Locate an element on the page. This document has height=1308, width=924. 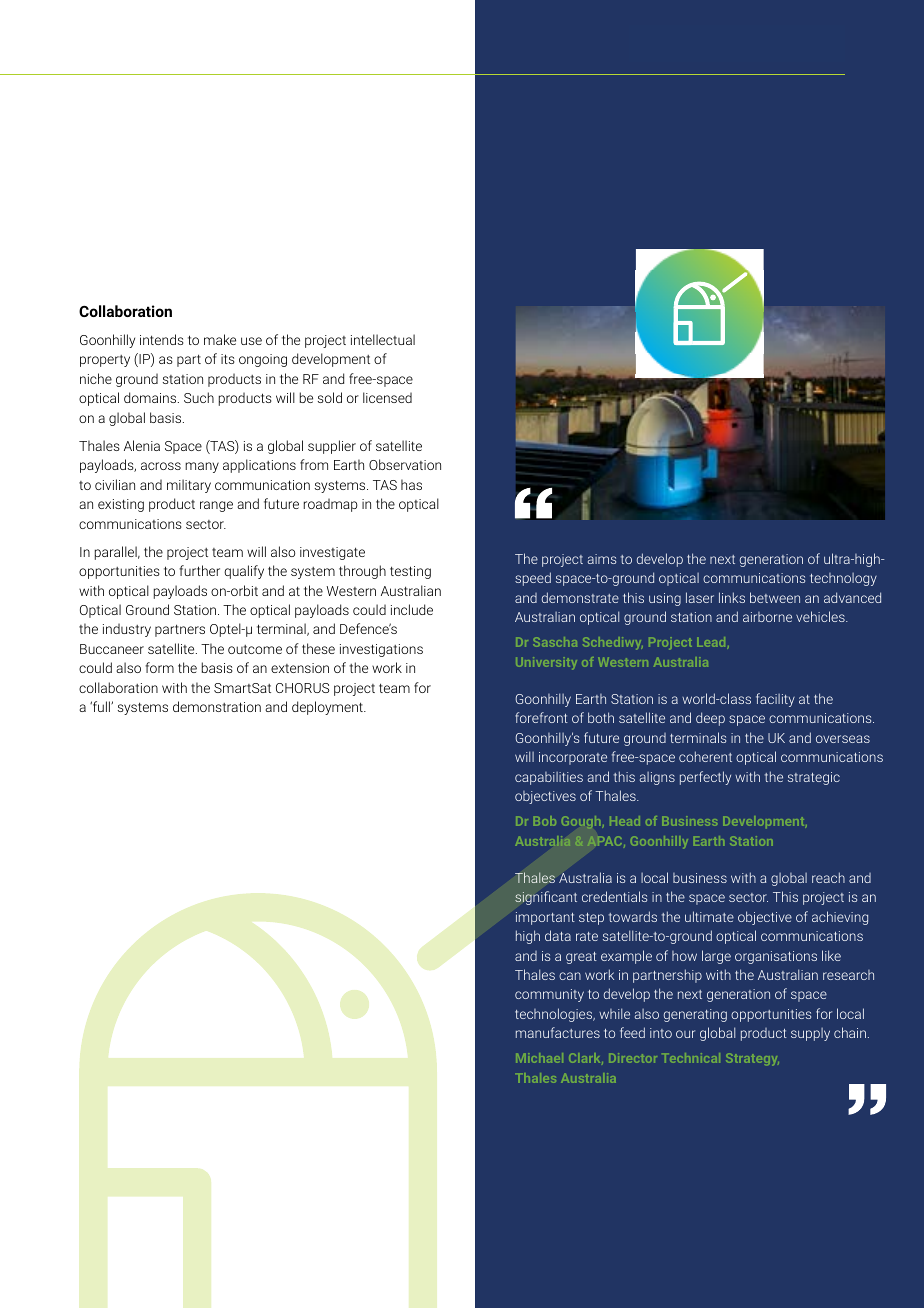
range is located at coordinates (216, 506).
